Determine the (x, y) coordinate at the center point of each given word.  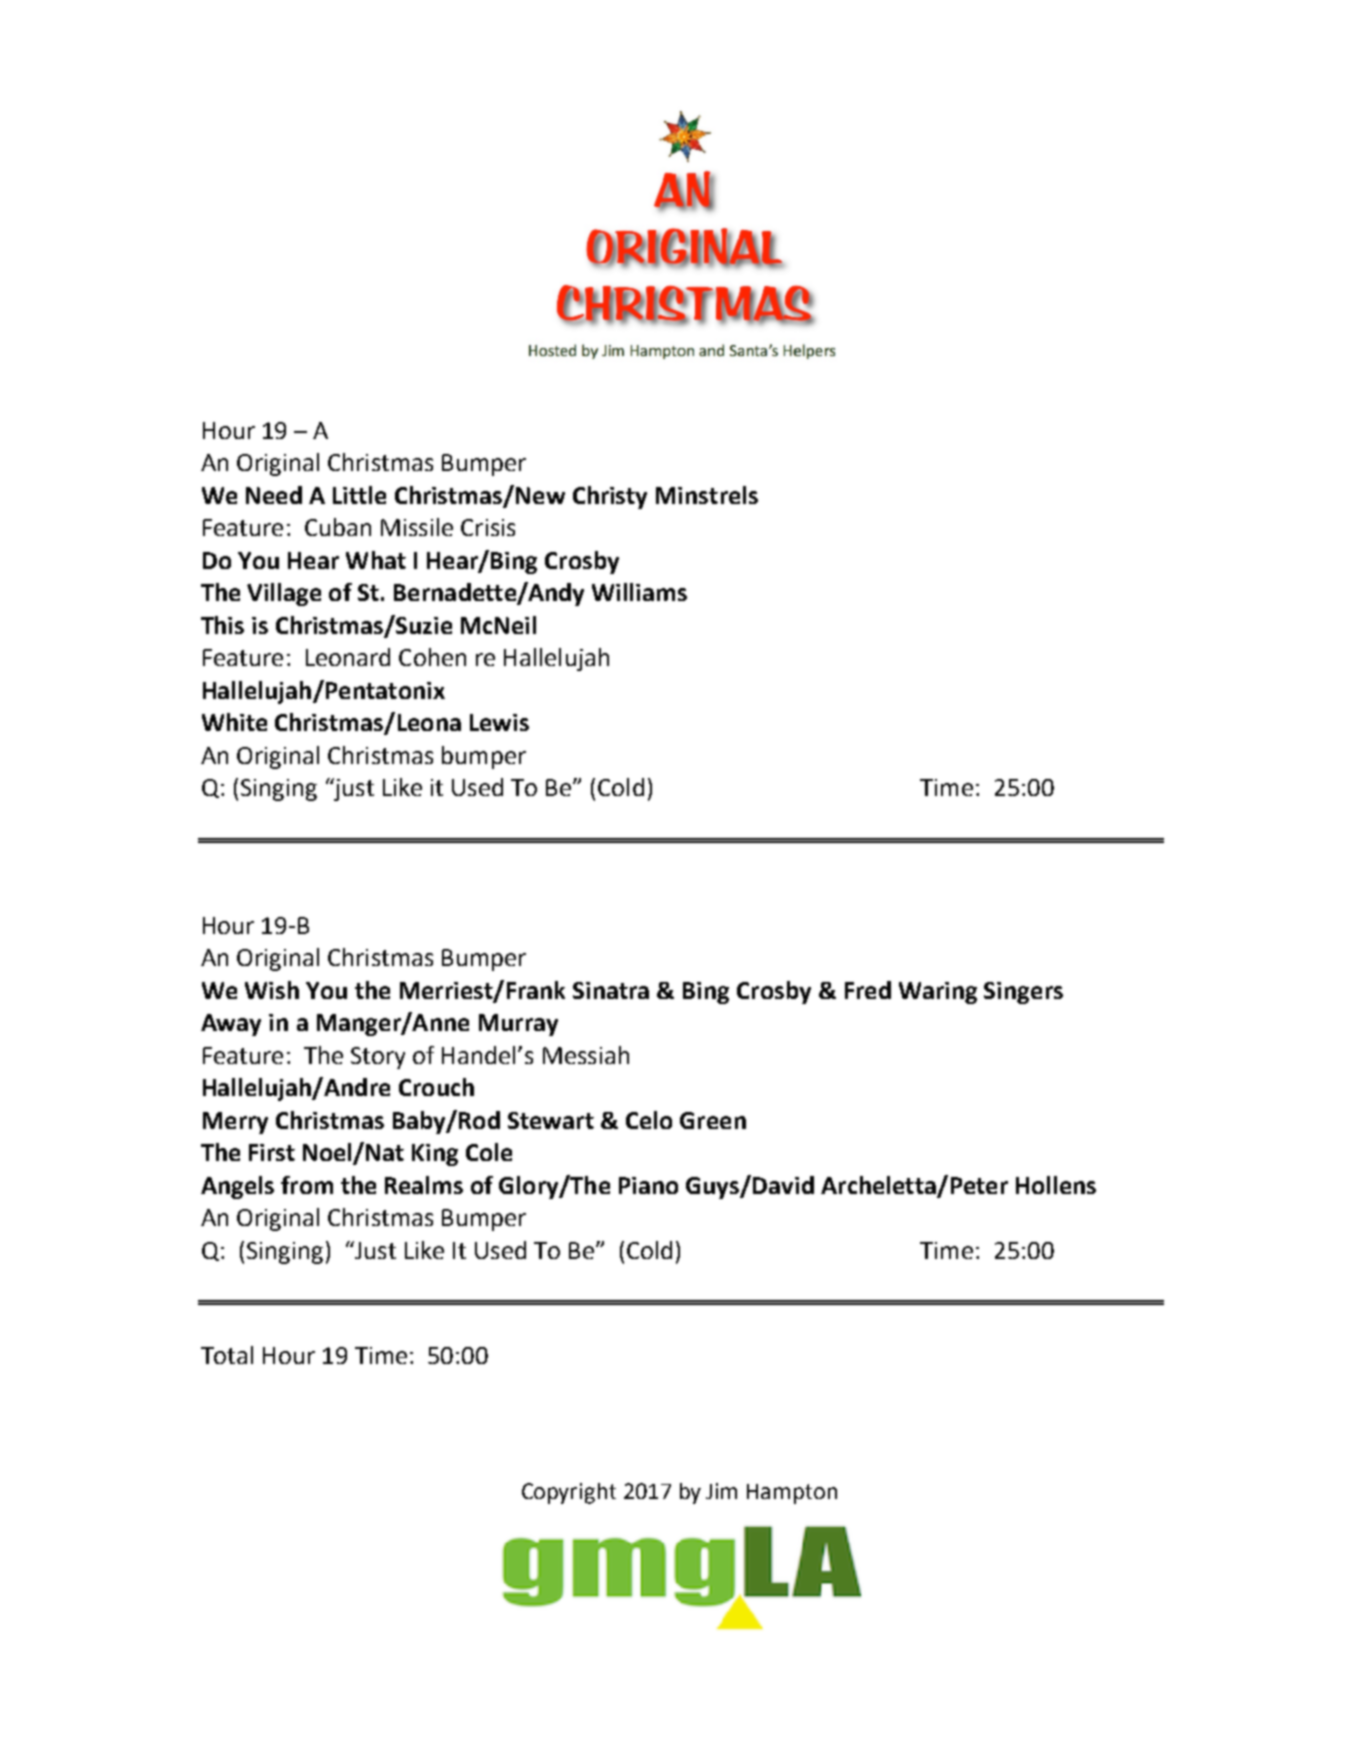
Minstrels (707, 495)
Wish (272, 990)
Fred (868, 990)
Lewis (499, 722)
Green (713, 1120)
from (307, 1185)
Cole (489, 1152)
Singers (1023, 993)
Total (227, 1355)
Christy (610, 497)
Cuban (338, 527)
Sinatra (611, 990)
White (234, 722)
